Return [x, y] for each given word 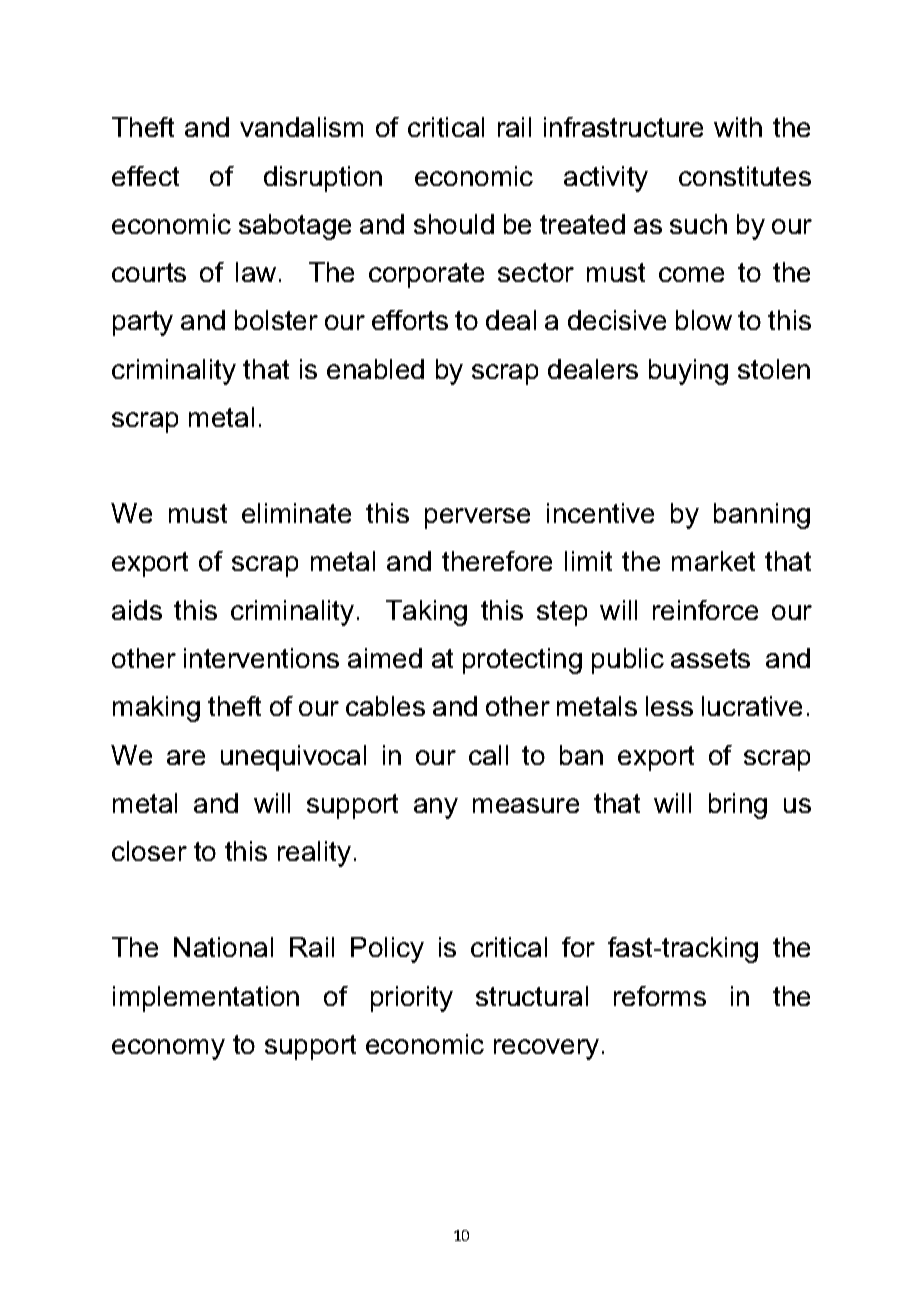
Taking [426, 613]
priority [412, 999]
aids [137, 610]
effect [145, 176]
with [738, 127]
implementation [206, 999]
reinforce [705, 610]
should [454, 224]
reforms [660, 996]
